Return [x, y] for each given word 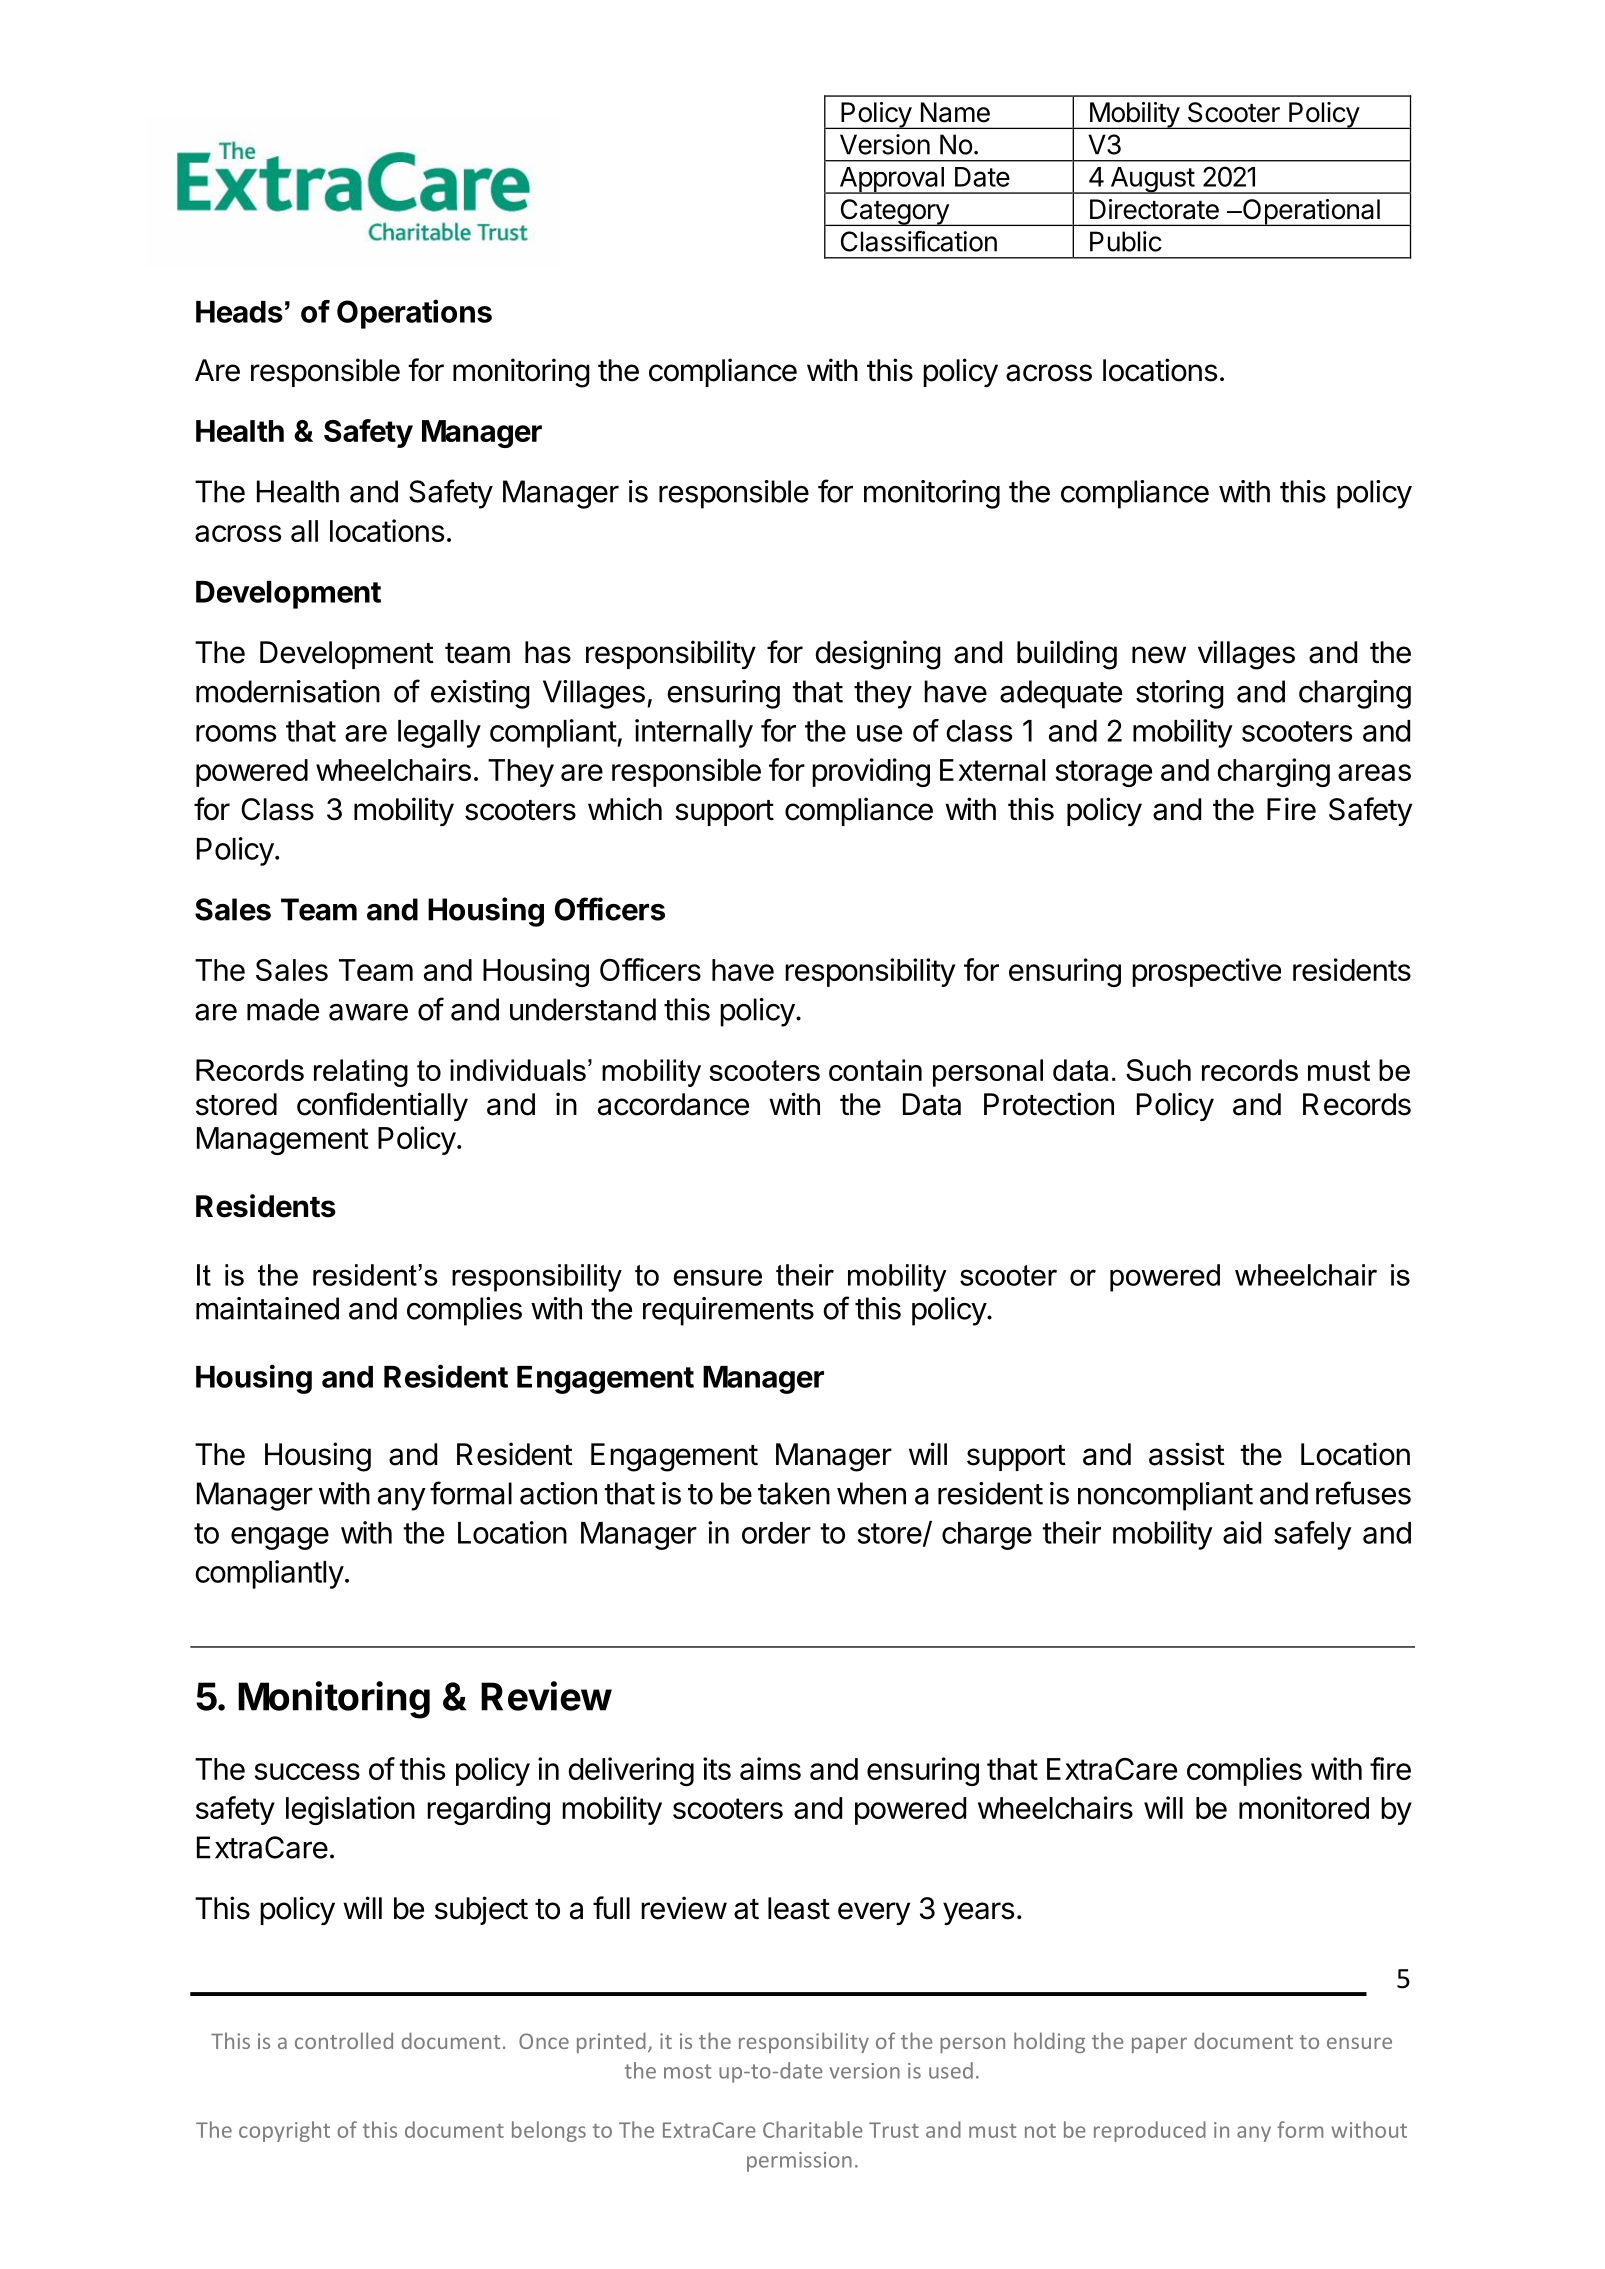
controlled [344, 2040]
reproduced [1150, 2131]
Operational [1311, 212]
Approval [891, 180]
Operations [414, 314]
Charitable [813, 2129]
